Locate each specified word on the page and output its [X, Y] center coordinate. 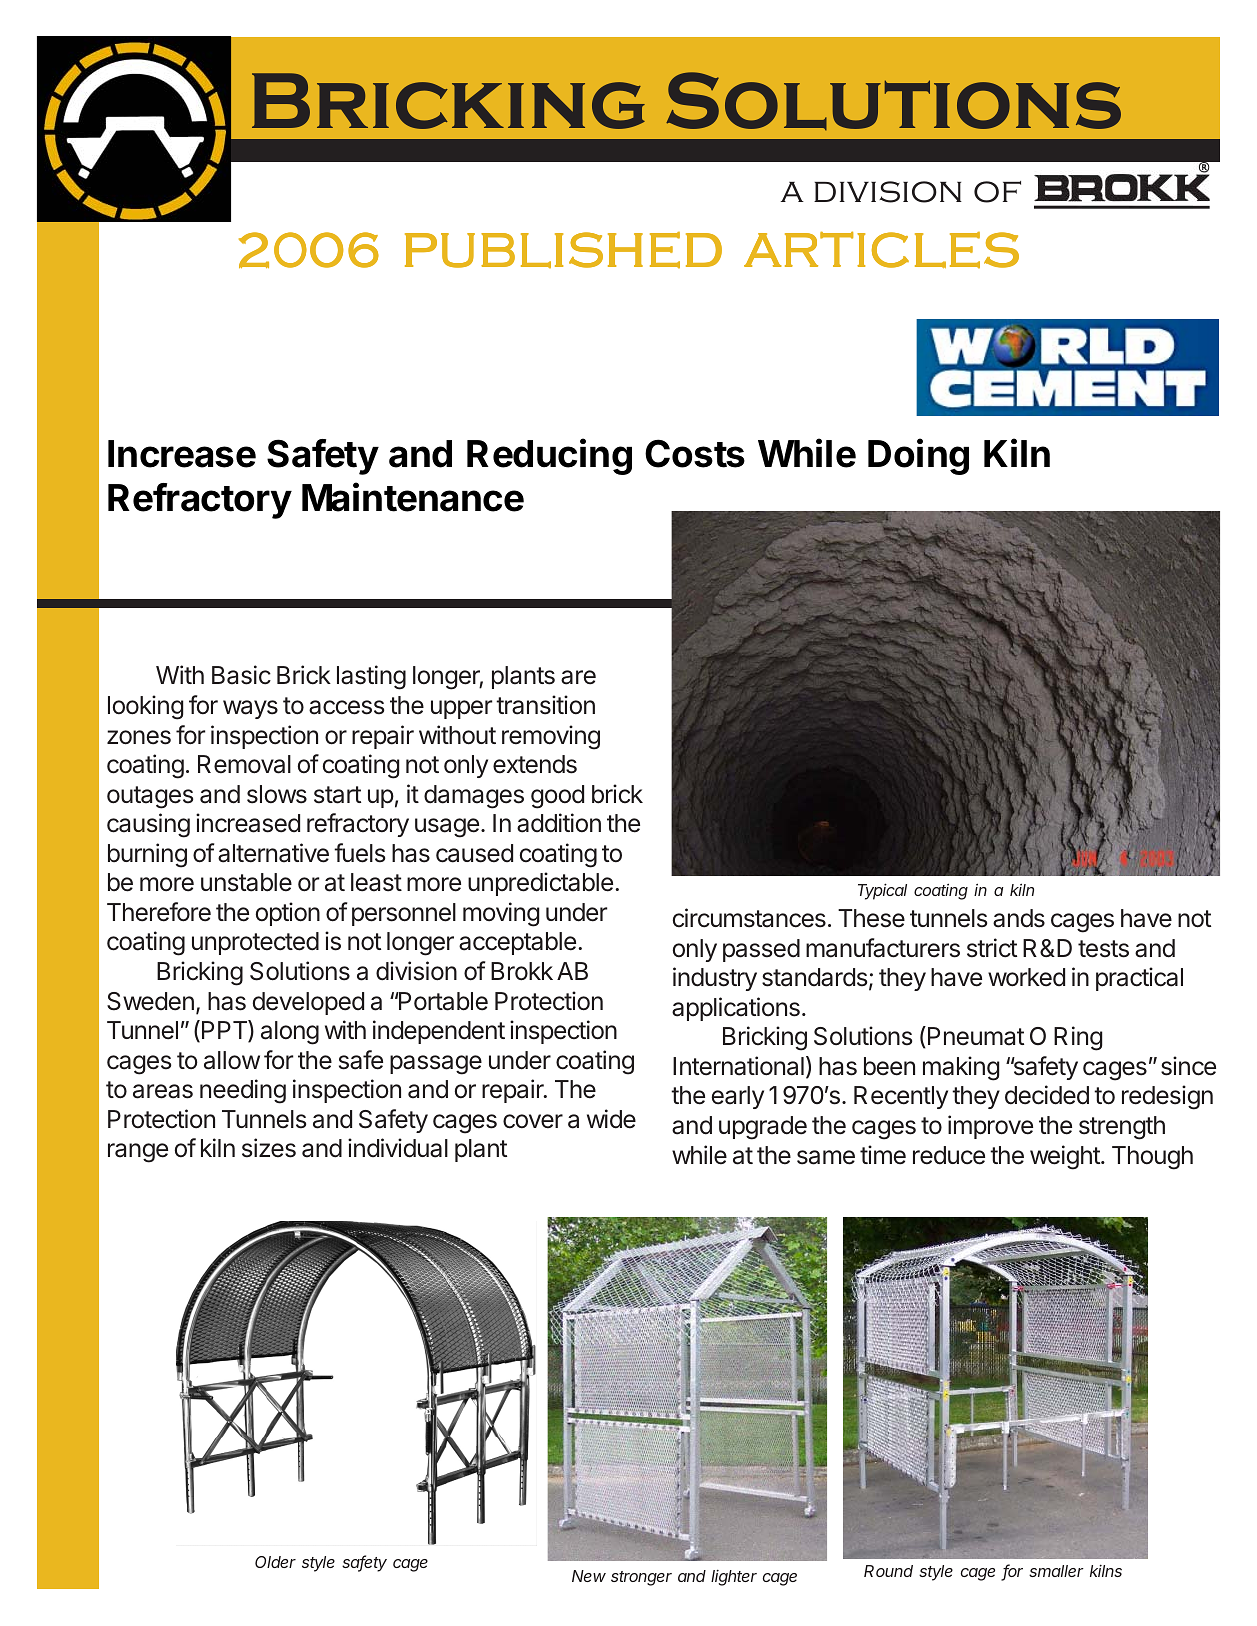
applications [736, 1009]
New [589, 1576]
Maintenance [413, 497]
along [290, 1033]
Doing [918, 456]
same [826, 1157]
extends [535, 764]
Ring [1078, 1038]
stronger [641, 1578]
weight [1066, 1157]
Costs [695, 453]
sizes [269, 1148]
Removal [244, 764]
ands [1019, 918]
